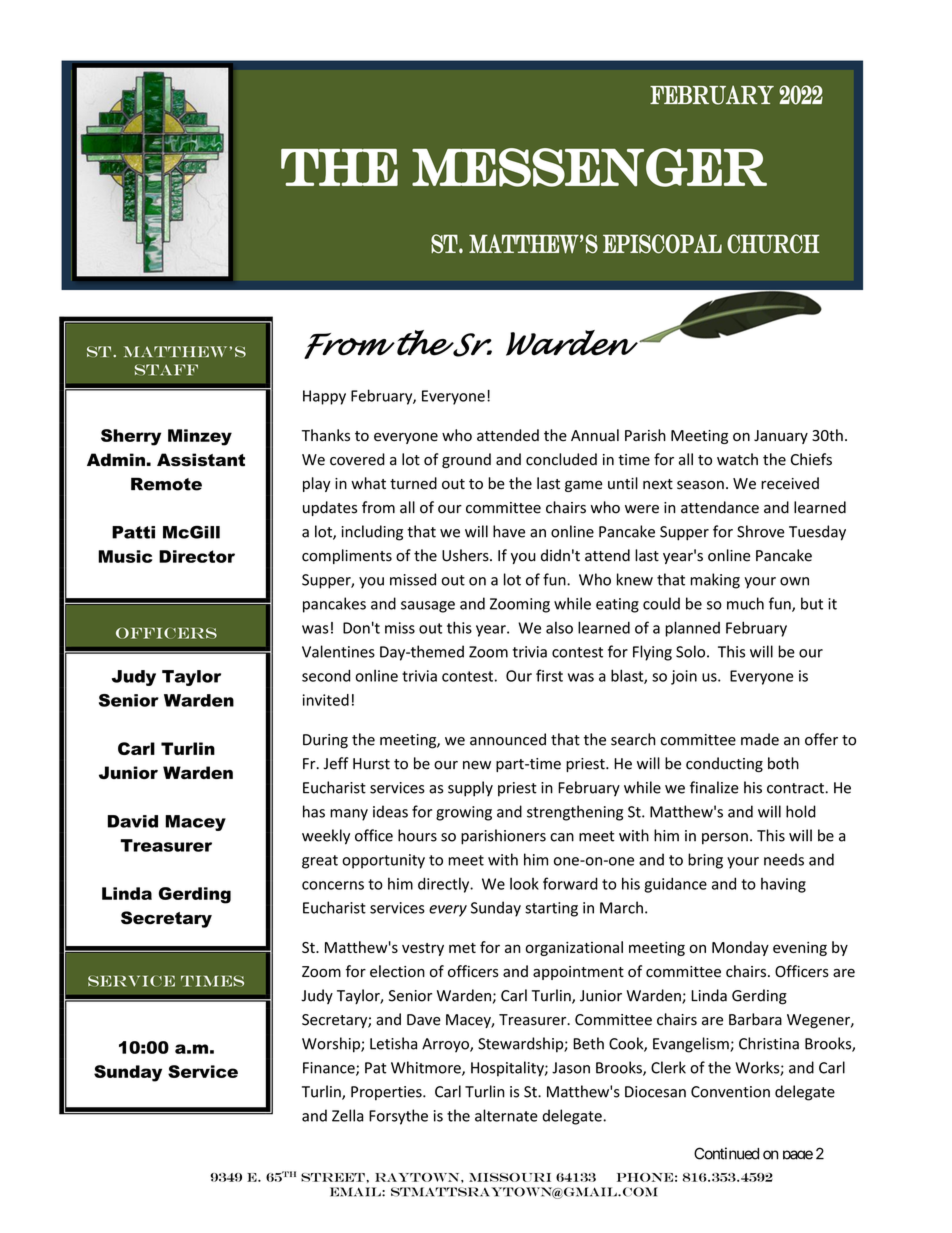 The image size is (952, 1233). Describe the element at coordinates (466, 460) in the image. I see `ground` at that location.
